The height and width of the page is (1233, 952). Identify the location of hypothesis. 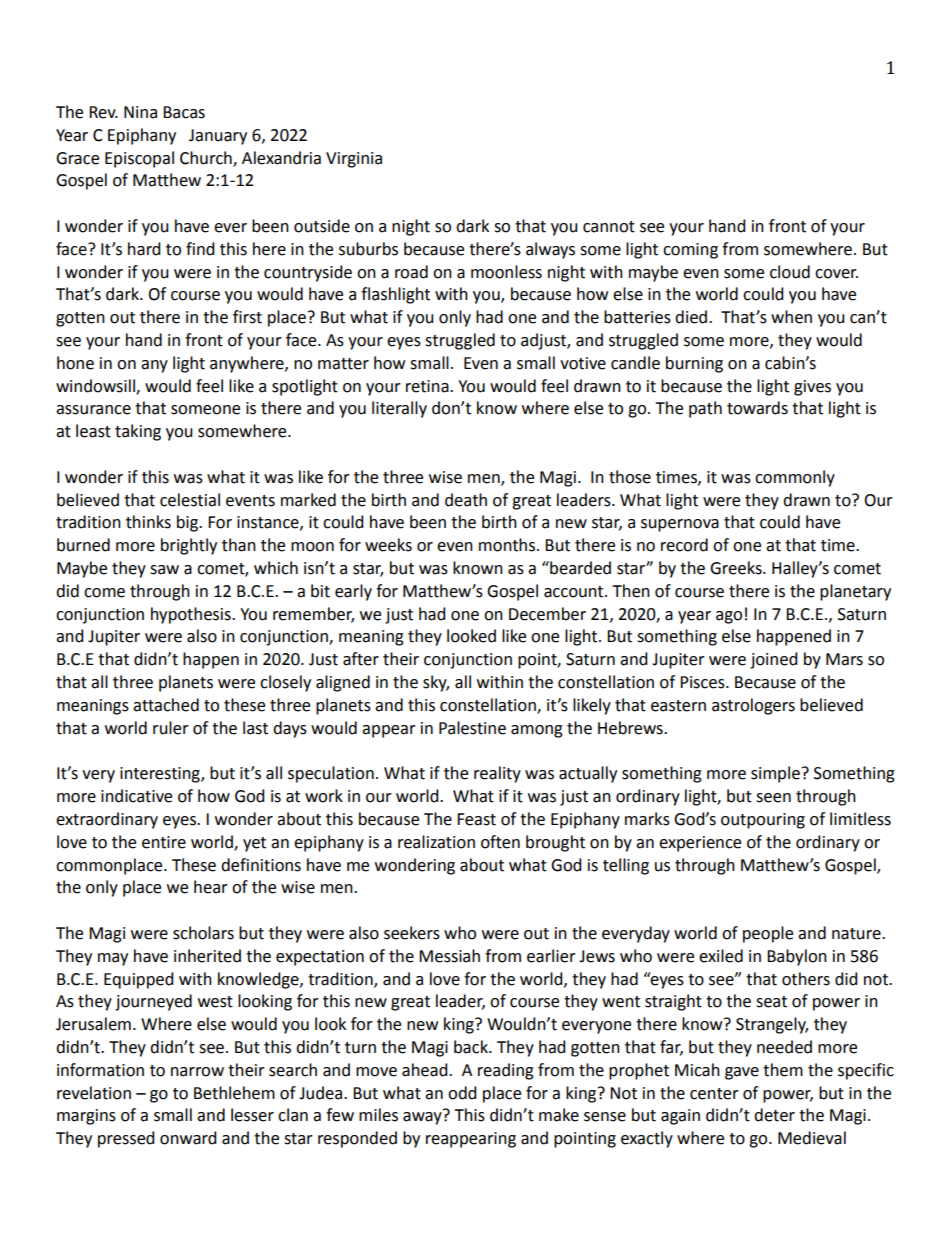
(192, 615).
